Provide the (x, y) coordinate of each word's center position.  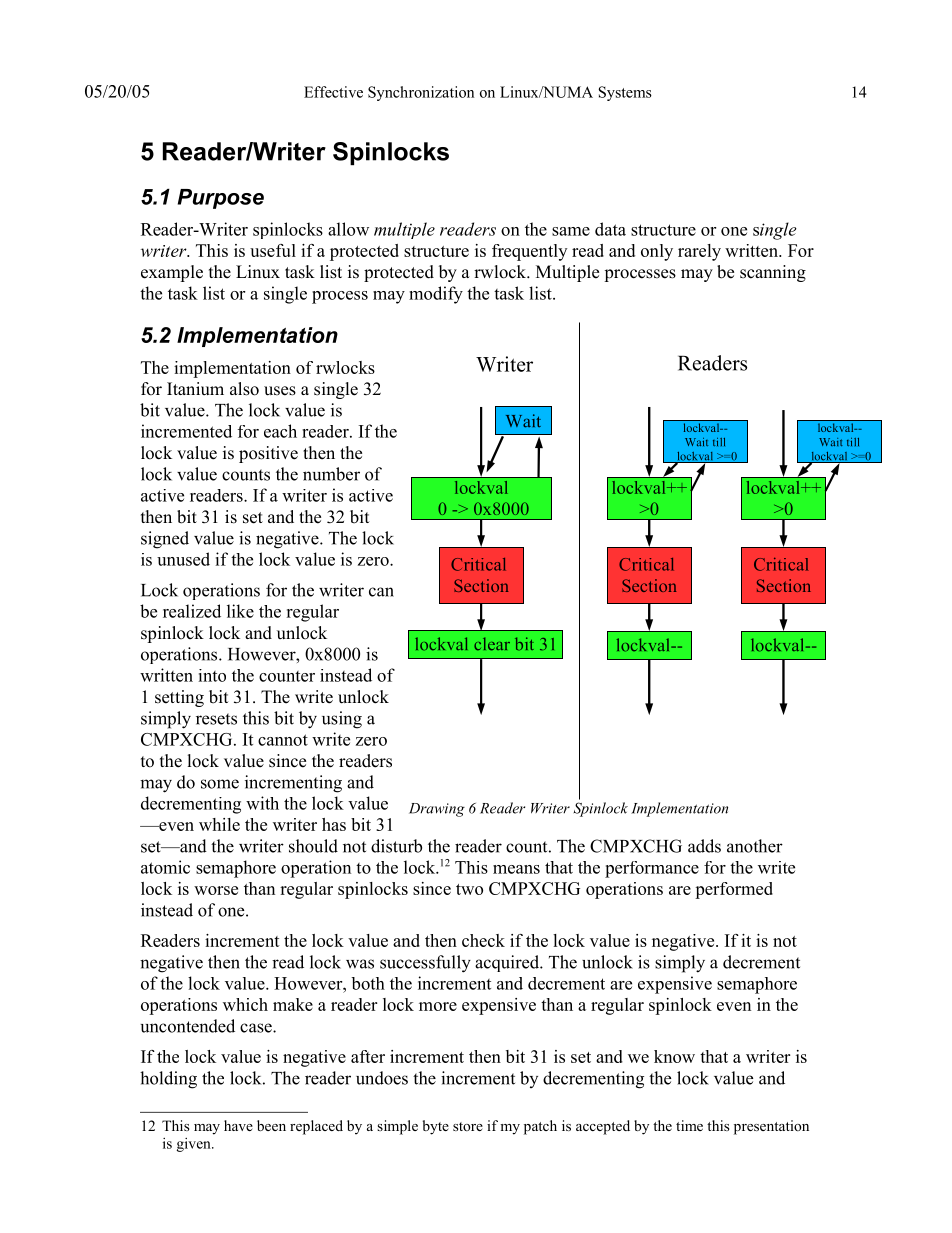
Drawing (437, 810)
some (220, 784)
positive (268, 454)
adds (704, 846)
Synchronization (421, 93)
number (331, 474)
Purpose (221, 199)
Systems (625, 93)
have (238, 1125)
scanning (773, 273)
